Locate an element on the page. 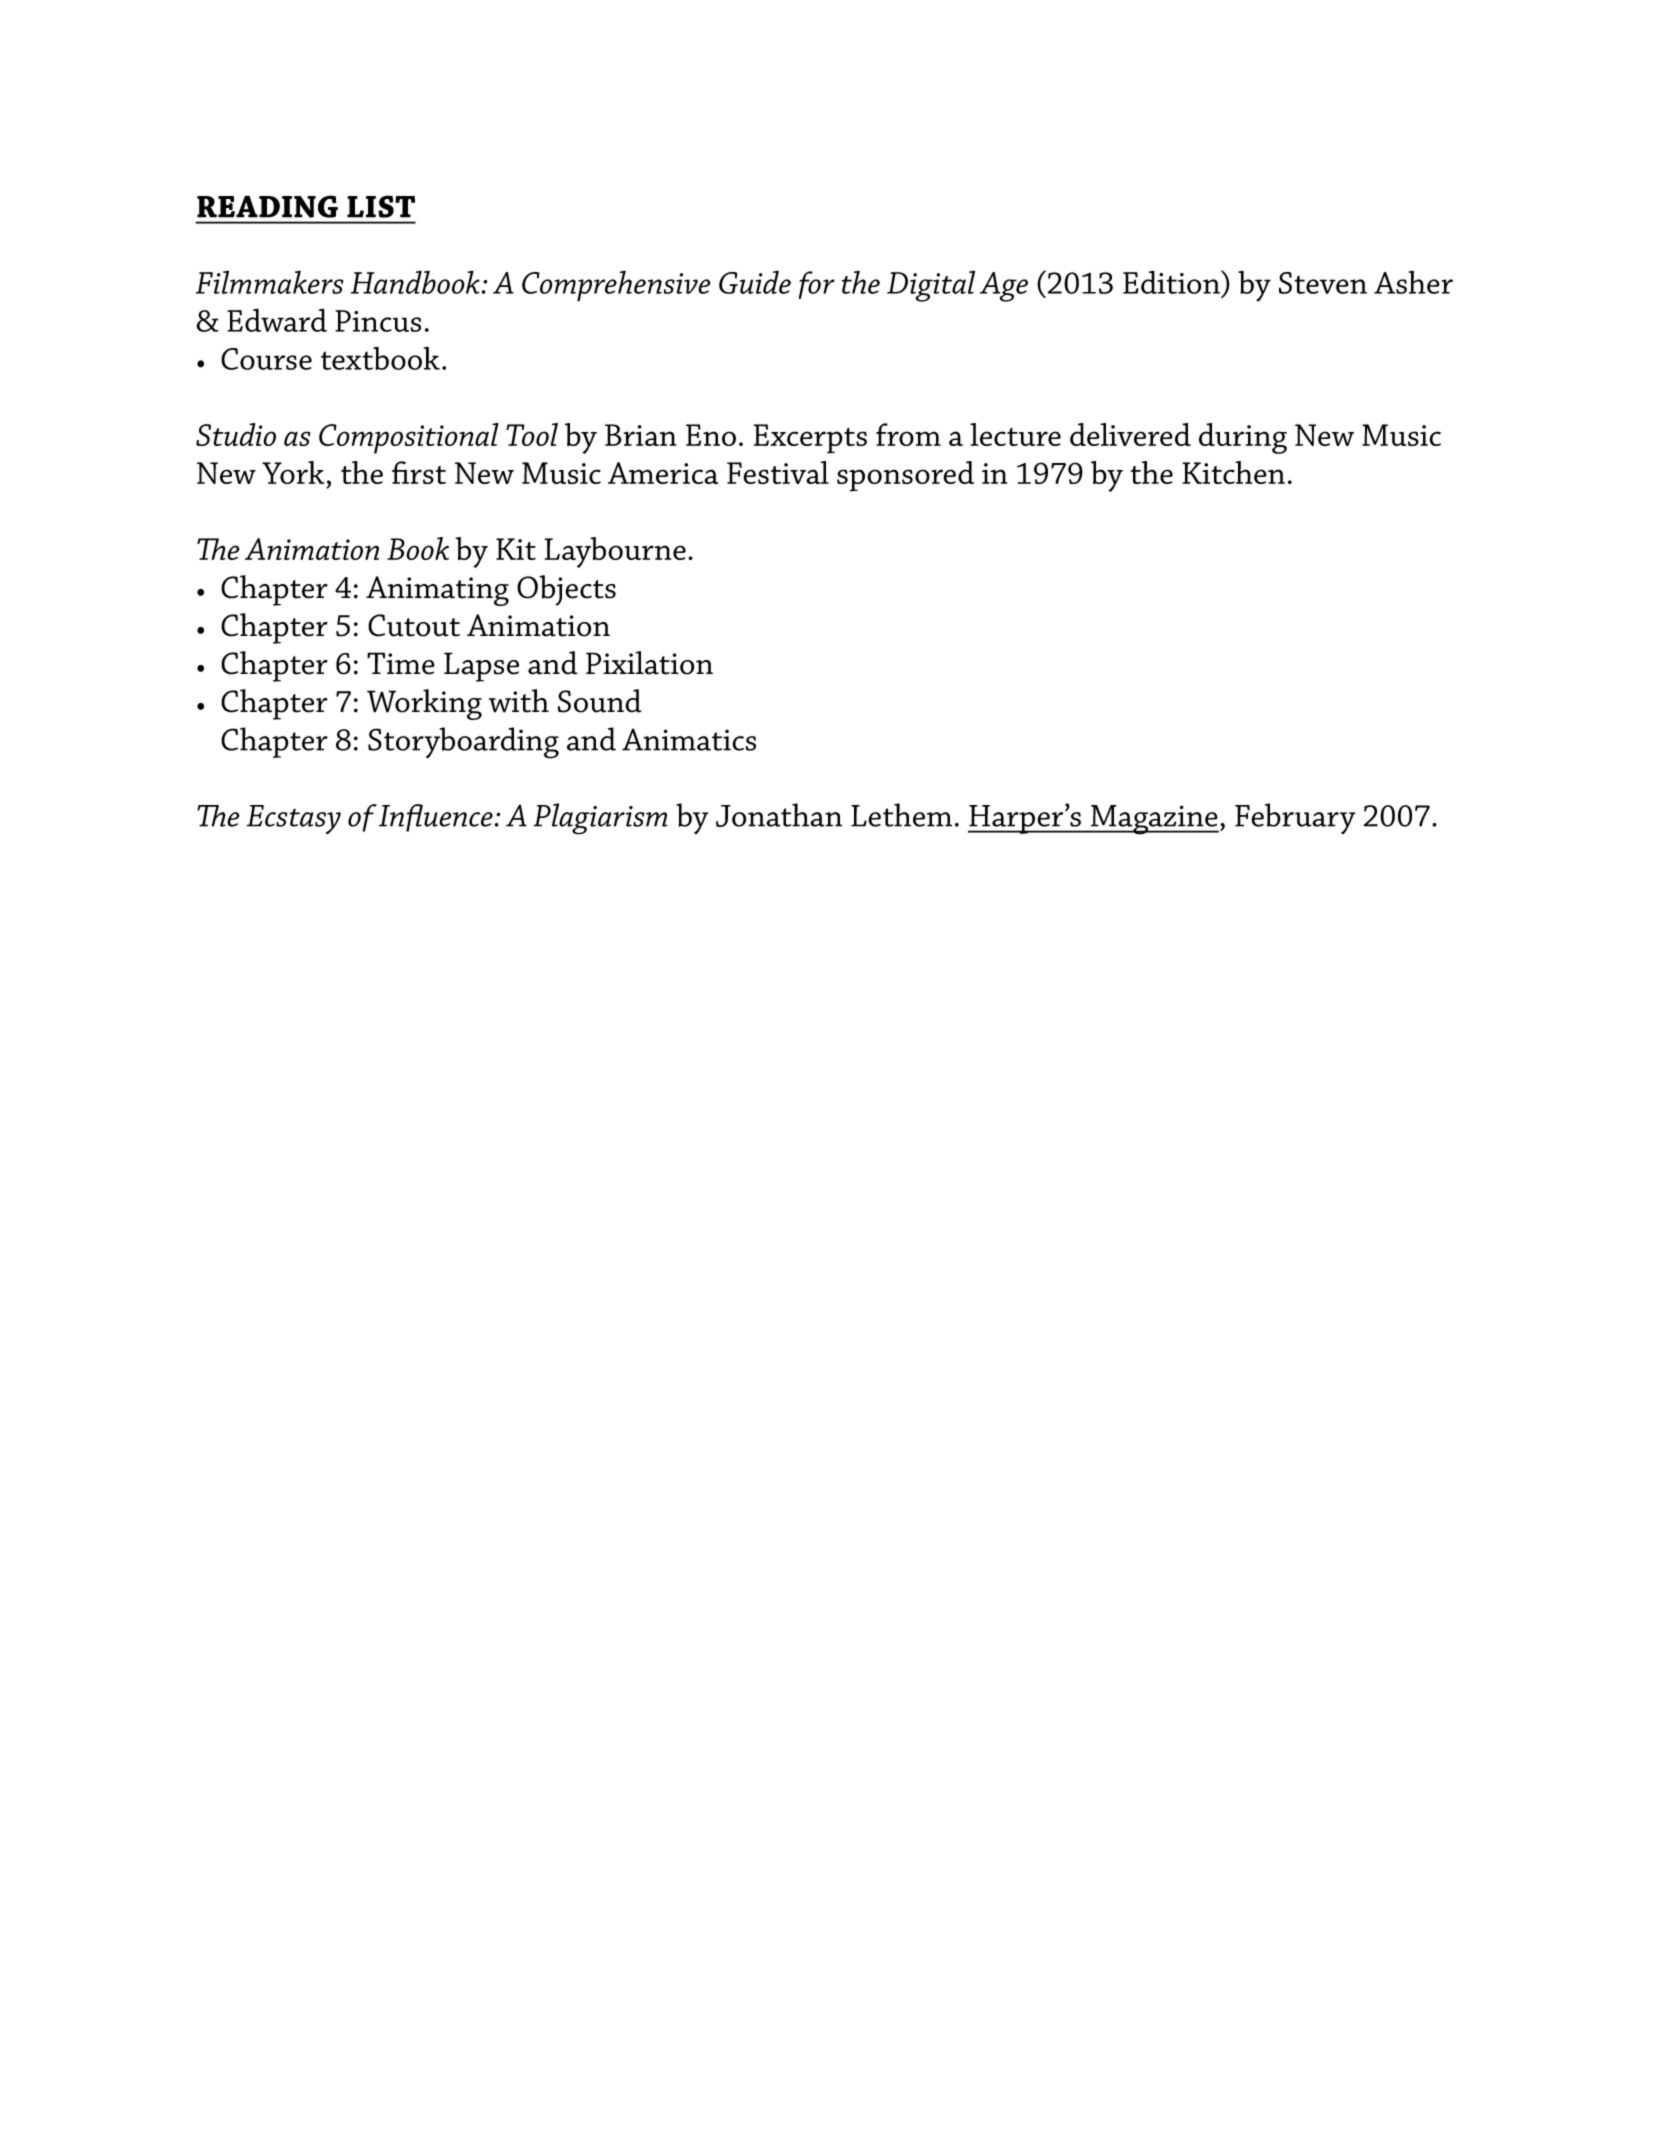 This page has width=1664, height=2153. Steven is located at coordinates (1323, 283).
